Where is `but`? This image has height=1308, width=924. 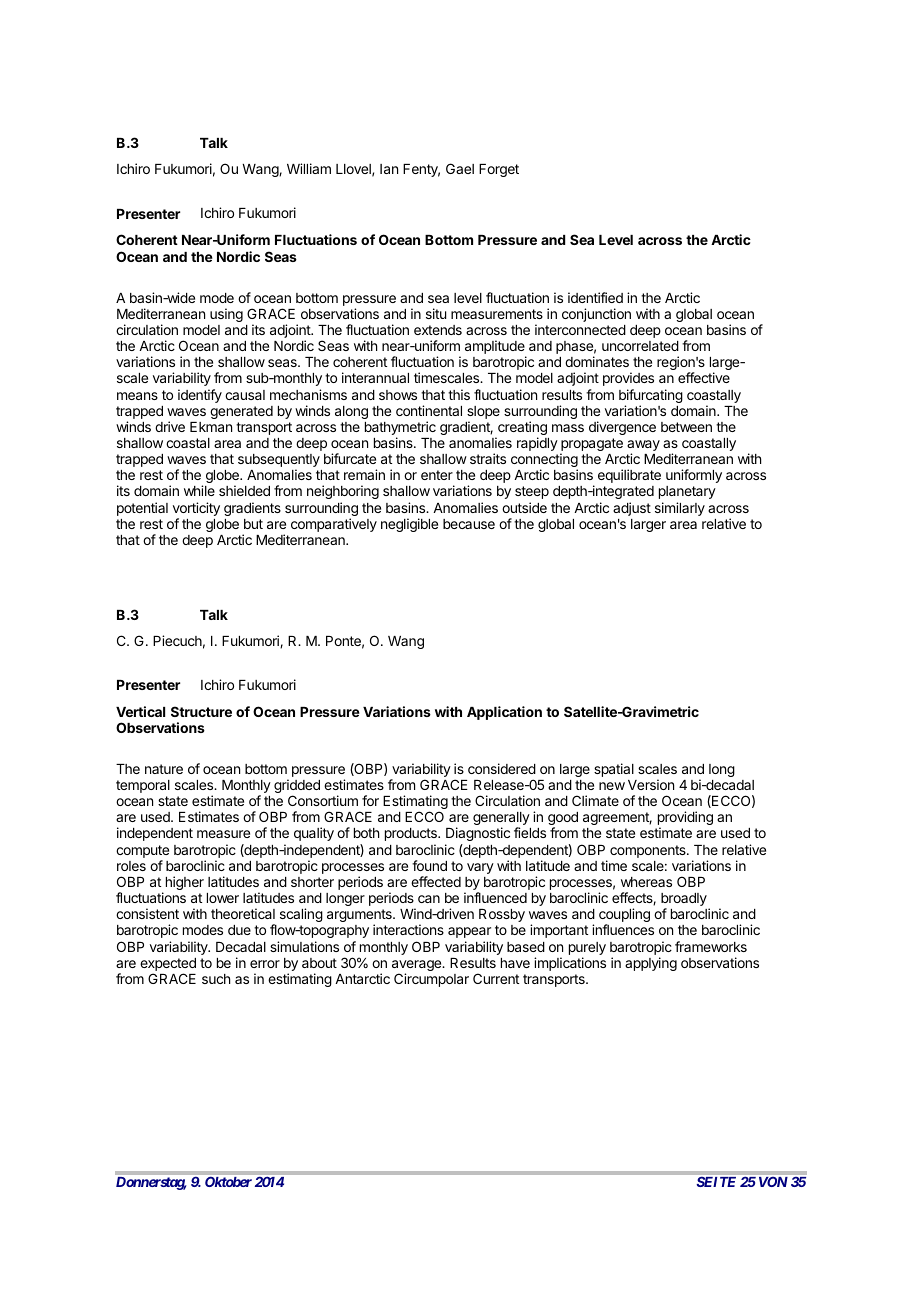
but is located at coordinates (253, 524).
